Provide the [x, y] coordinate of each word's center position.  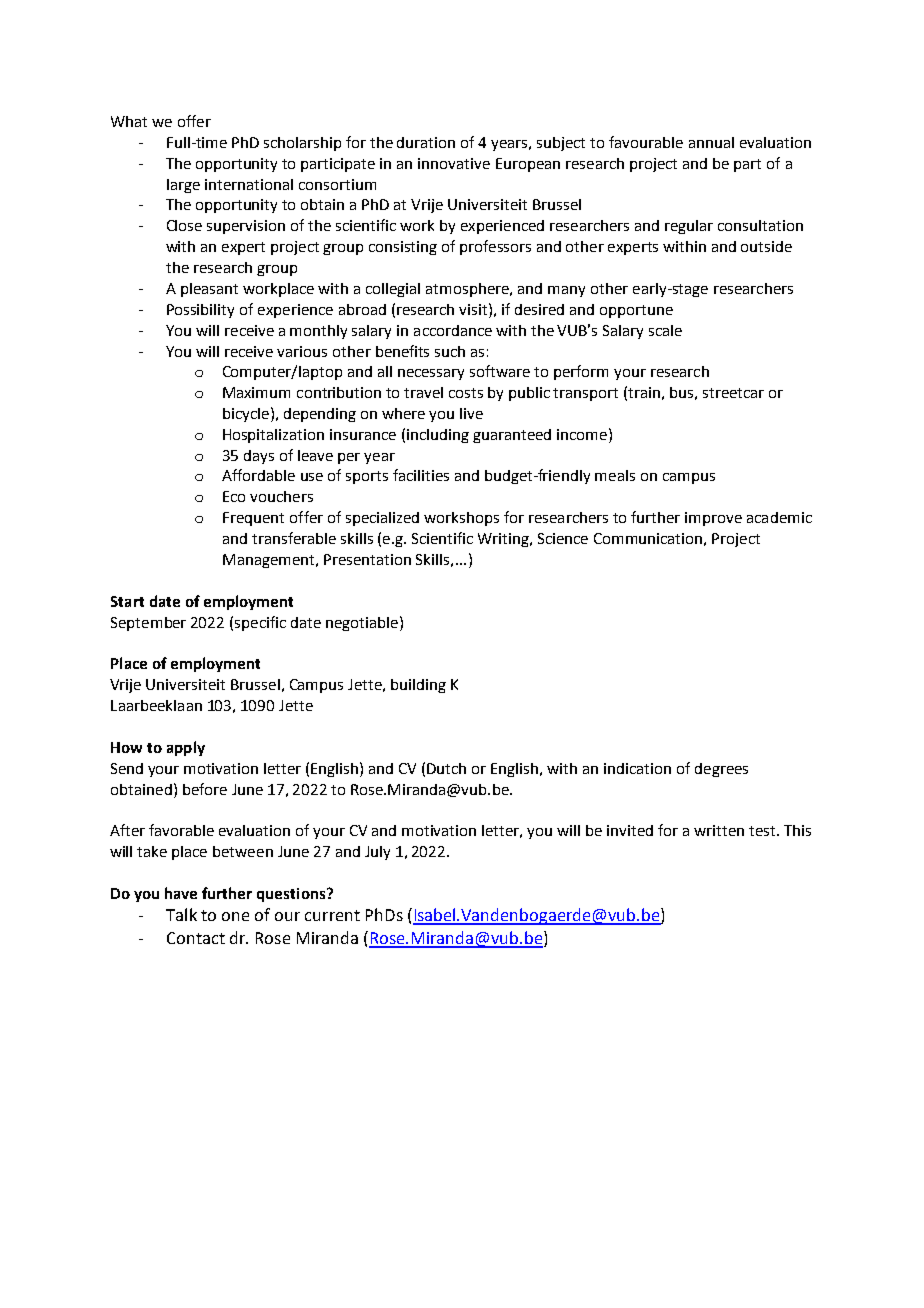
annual [711, 142]
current [332, 915]
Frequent [253, 519]
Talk [181, 914]
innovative [454, 163]
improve [713, 519]
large [183, 186]
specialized [382, 519]
